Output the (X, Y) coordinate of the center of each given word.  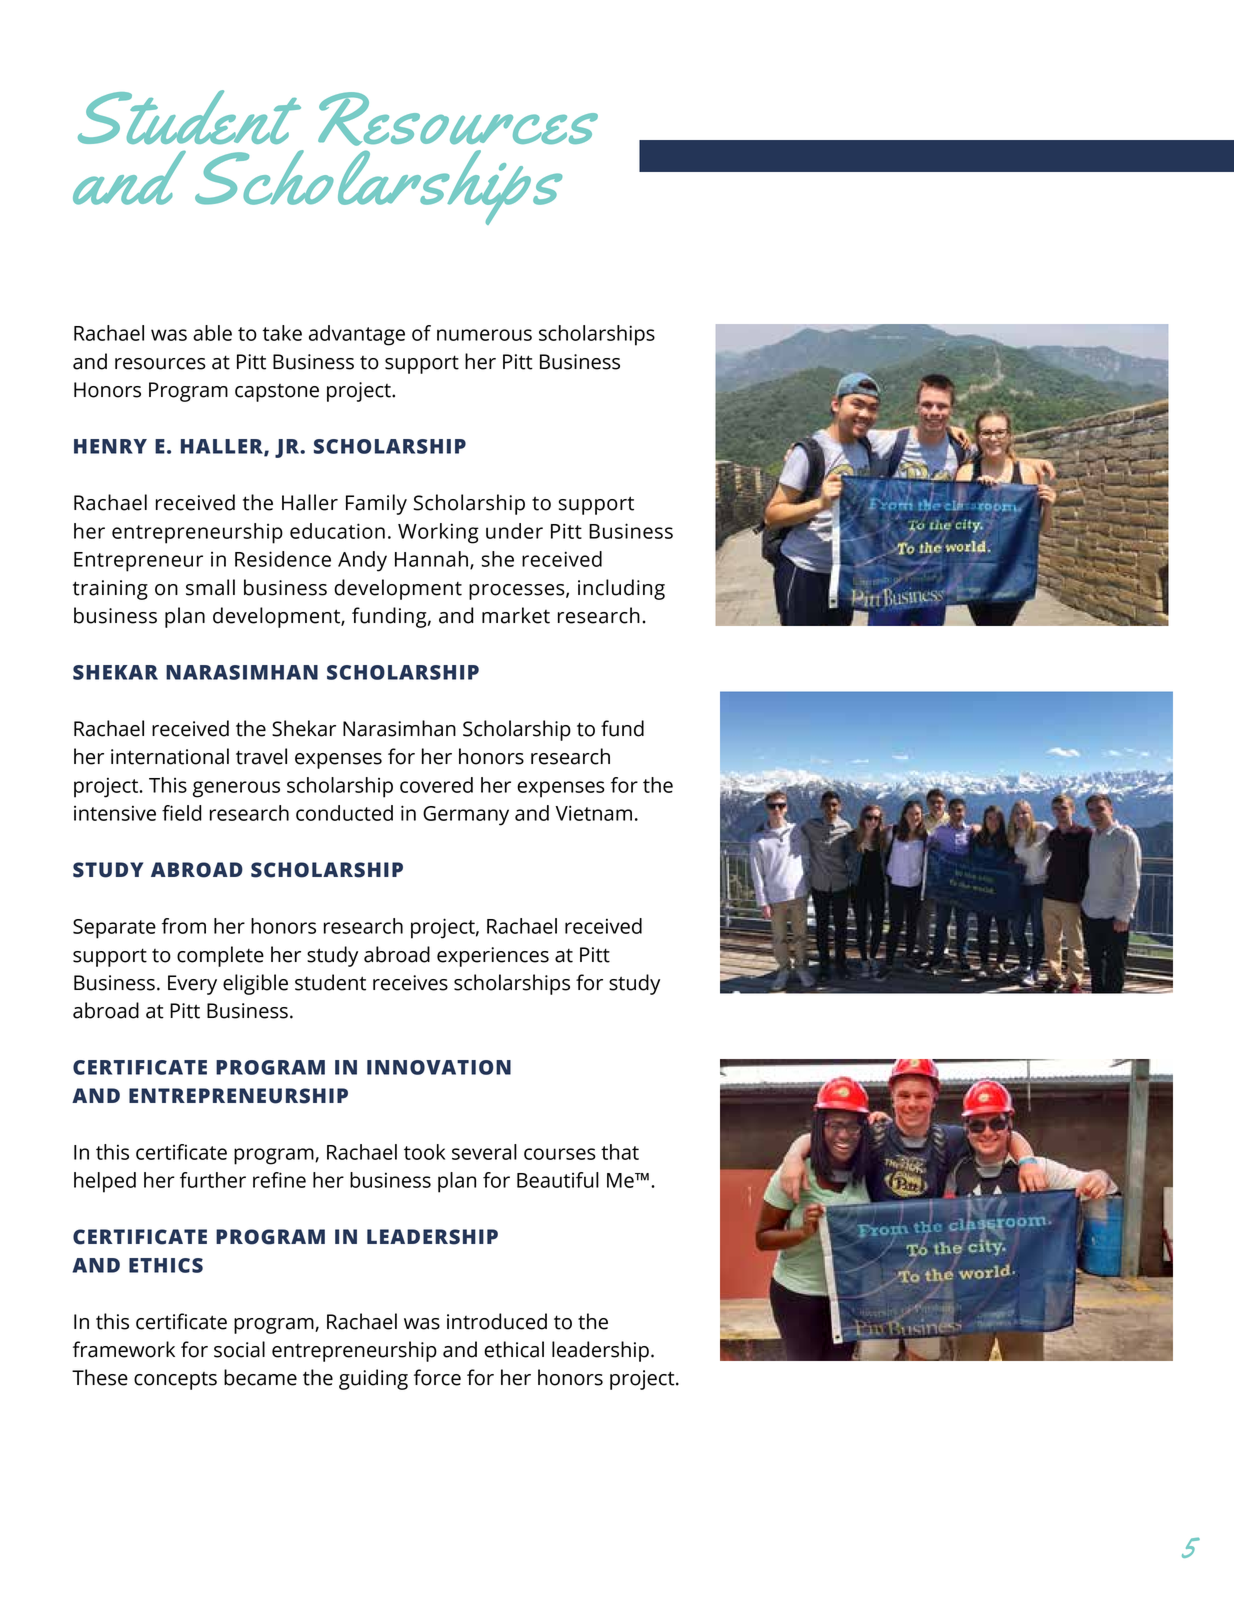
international (170, 756)
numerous (484, 335)
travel (261, 756)
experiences (493, 957)
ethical (514, 1349)
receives (410, 983)
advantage (357, 335)
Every (192, 985)
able (212, 333)
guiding (373, 1379)
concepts (175, 1381)
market (516, 615)
